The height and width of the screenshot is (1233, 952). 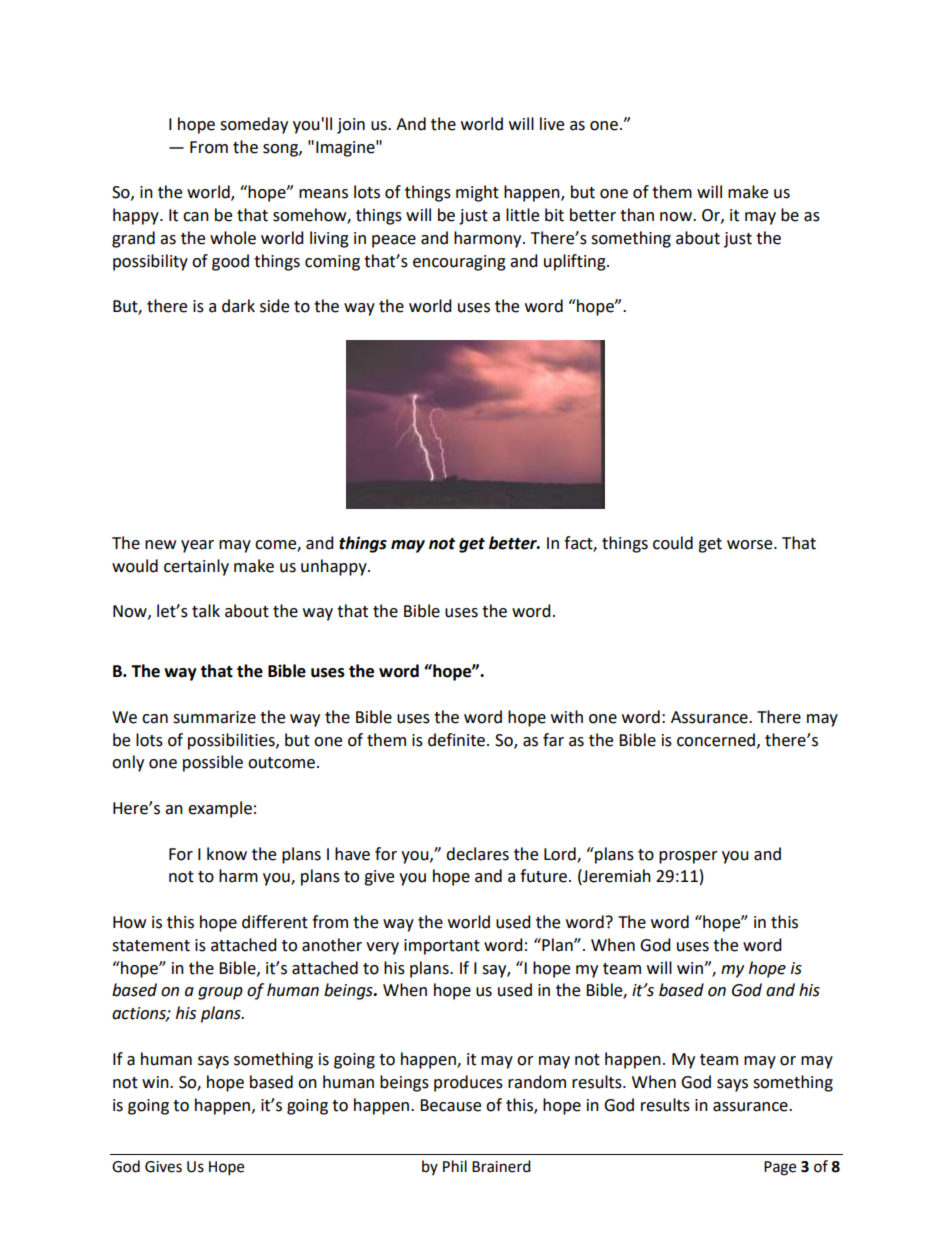 I want to click on group, so click(x=220, y=993).
